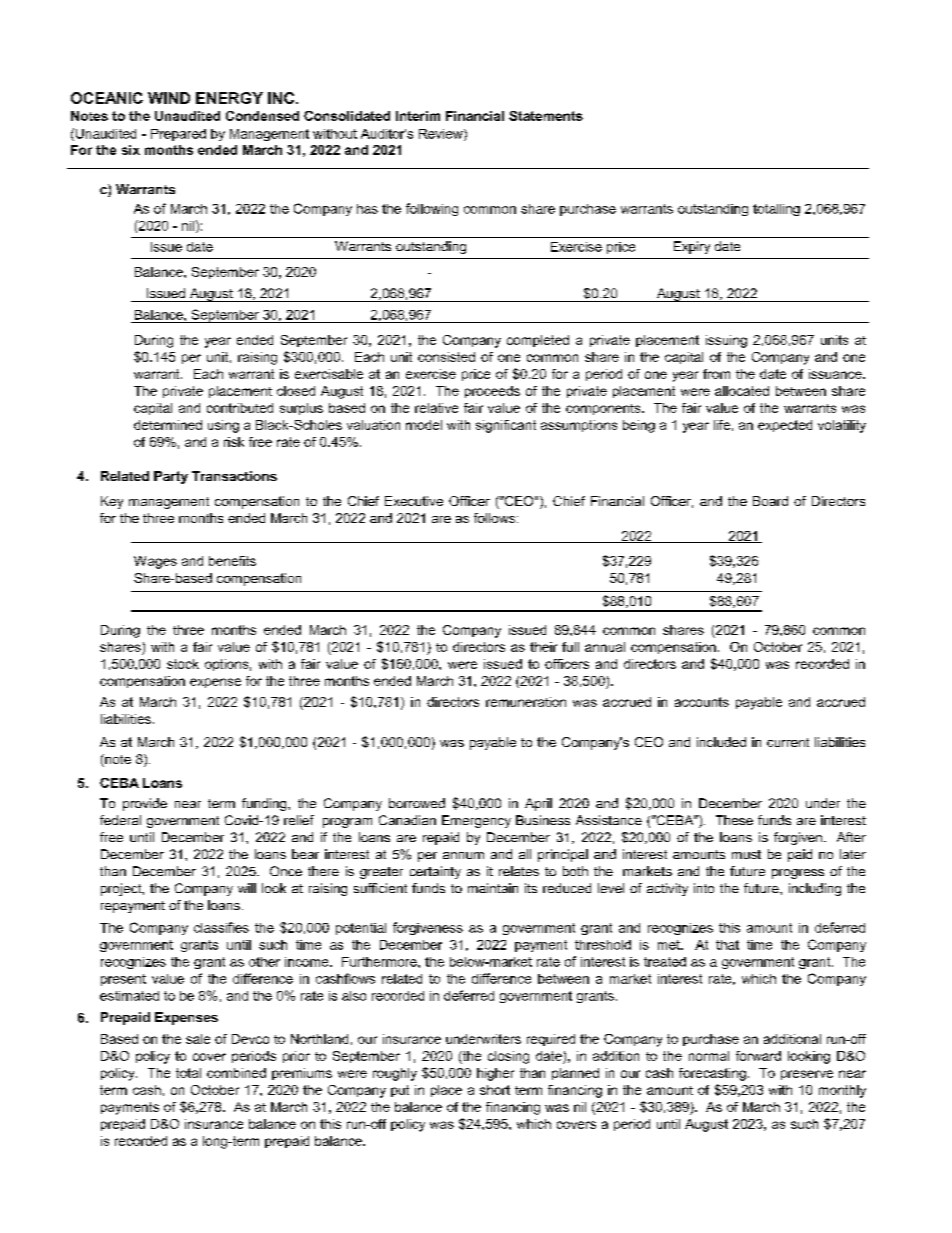  What do you see at coordinates (546, 116) in the screenshot?
I see `Statements` at bounding box center [546, 116].
